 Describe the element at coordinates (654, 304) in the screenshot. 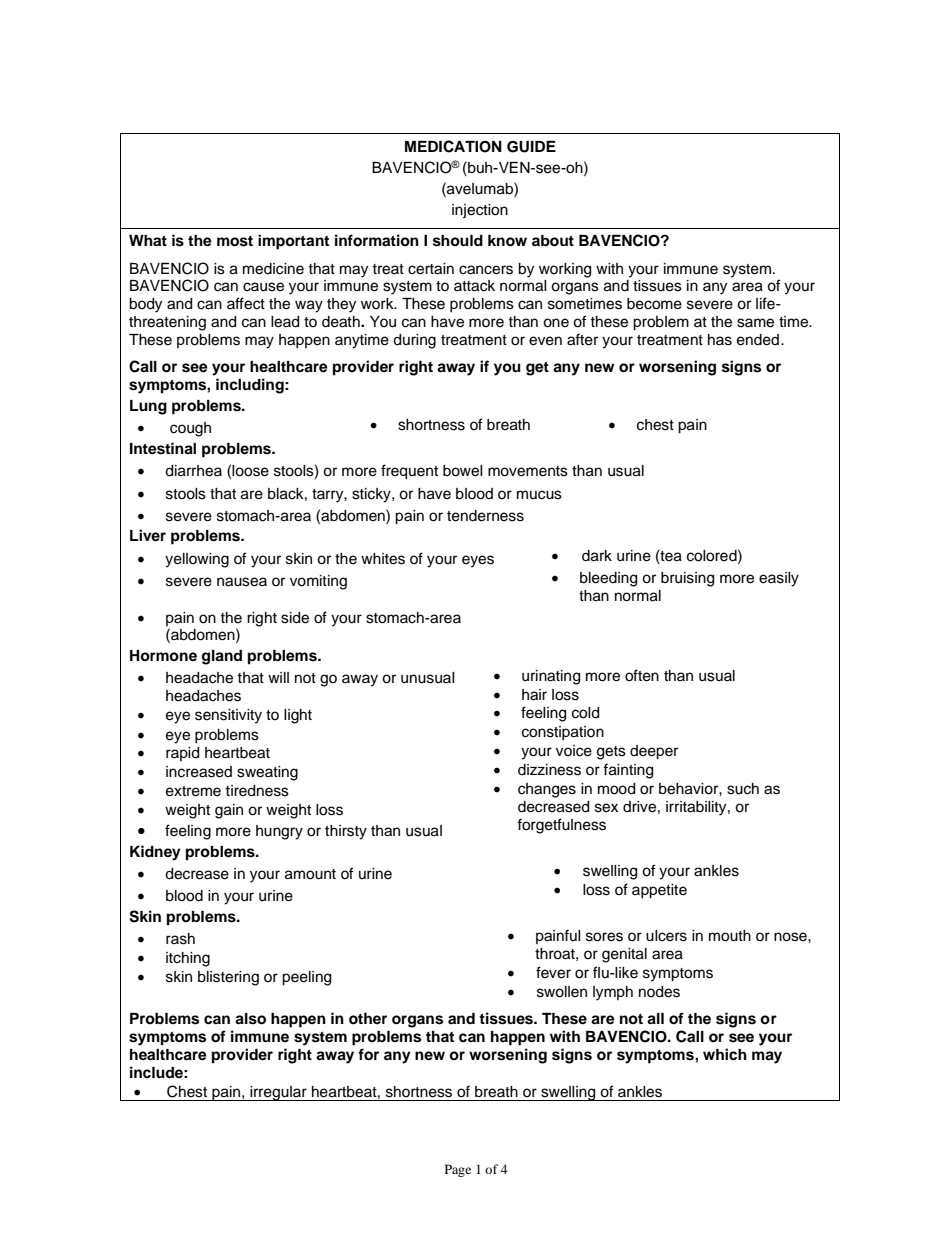

I see `become` at that location.
